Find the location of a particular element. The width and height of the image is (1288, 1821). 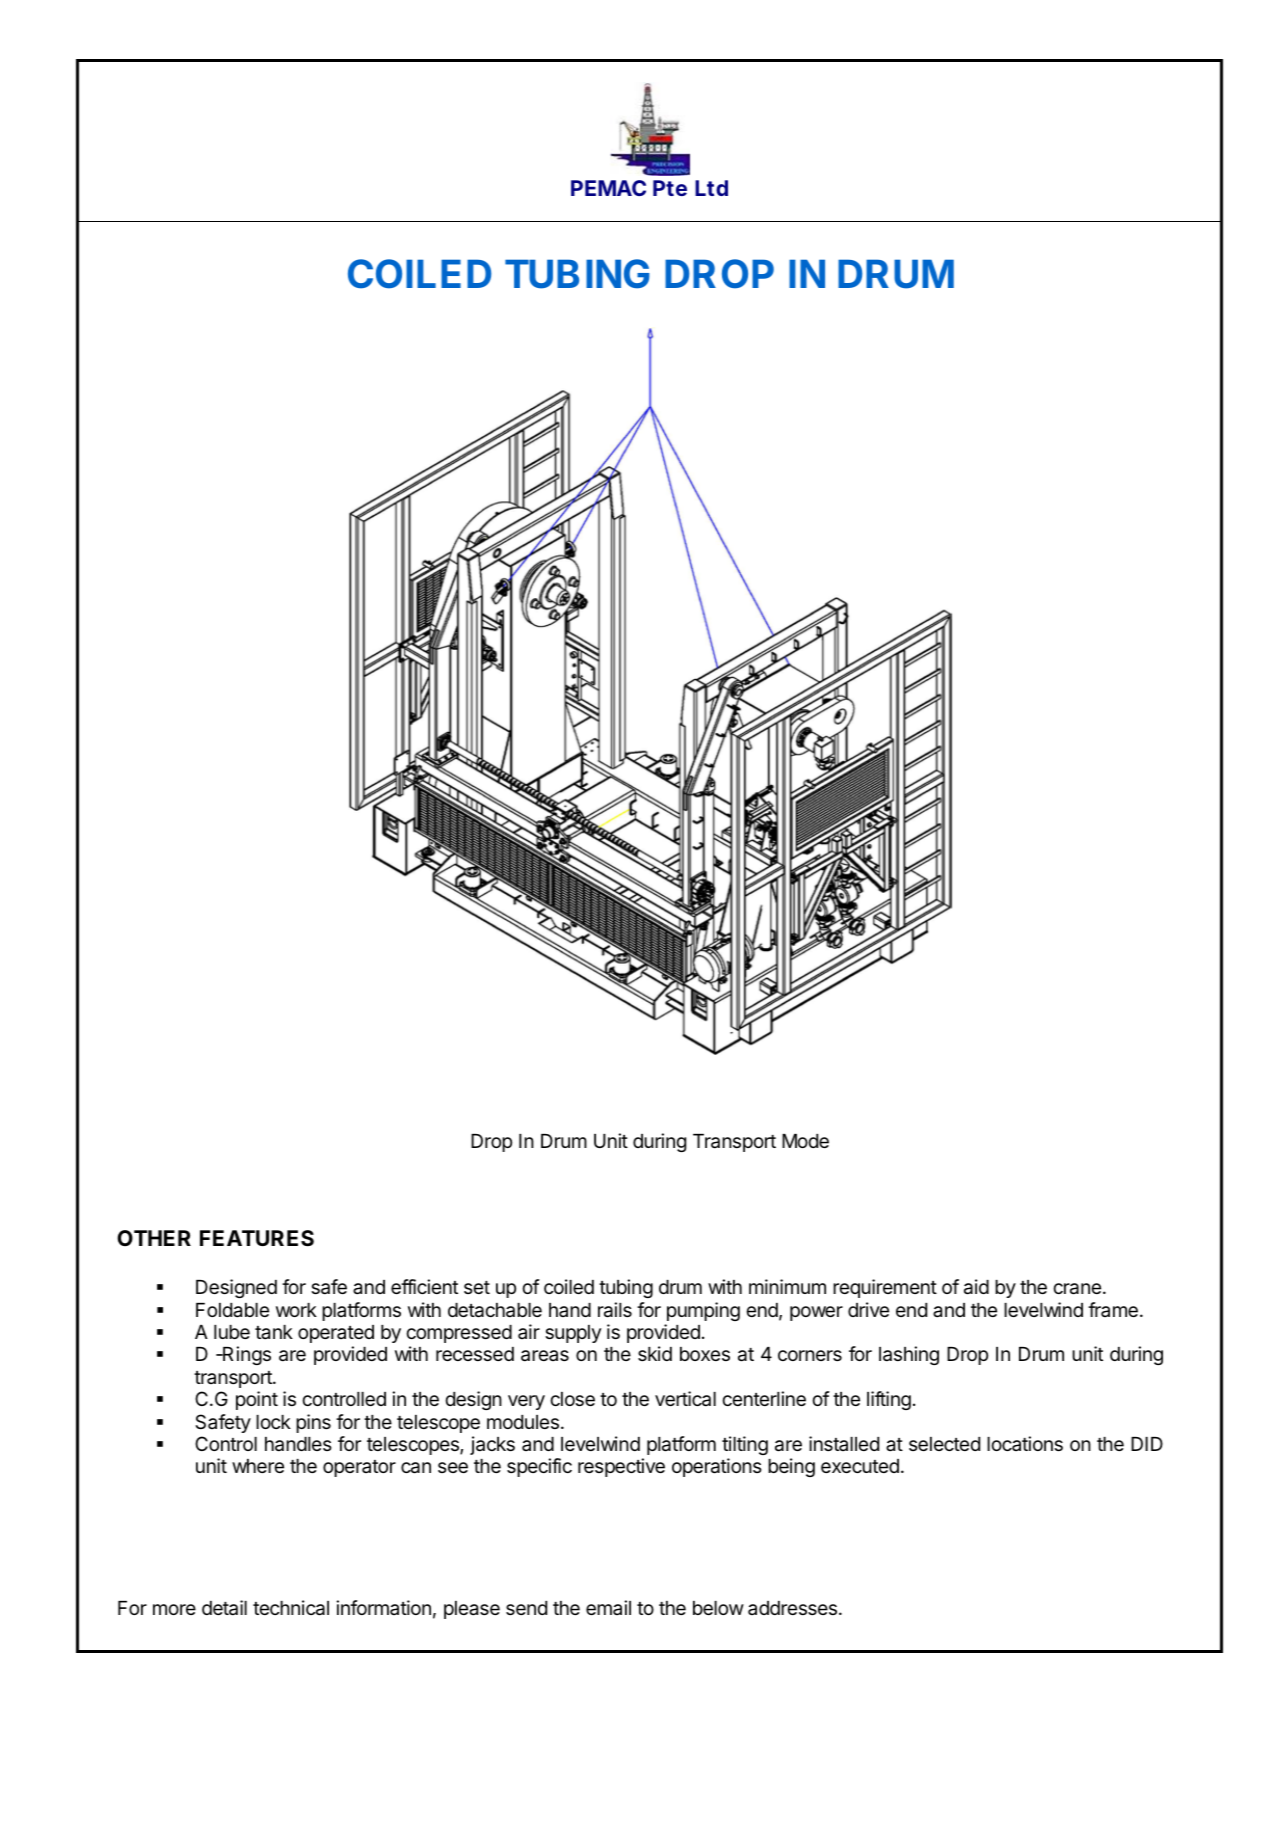

Ltd is located at coordinates (711, 188).
